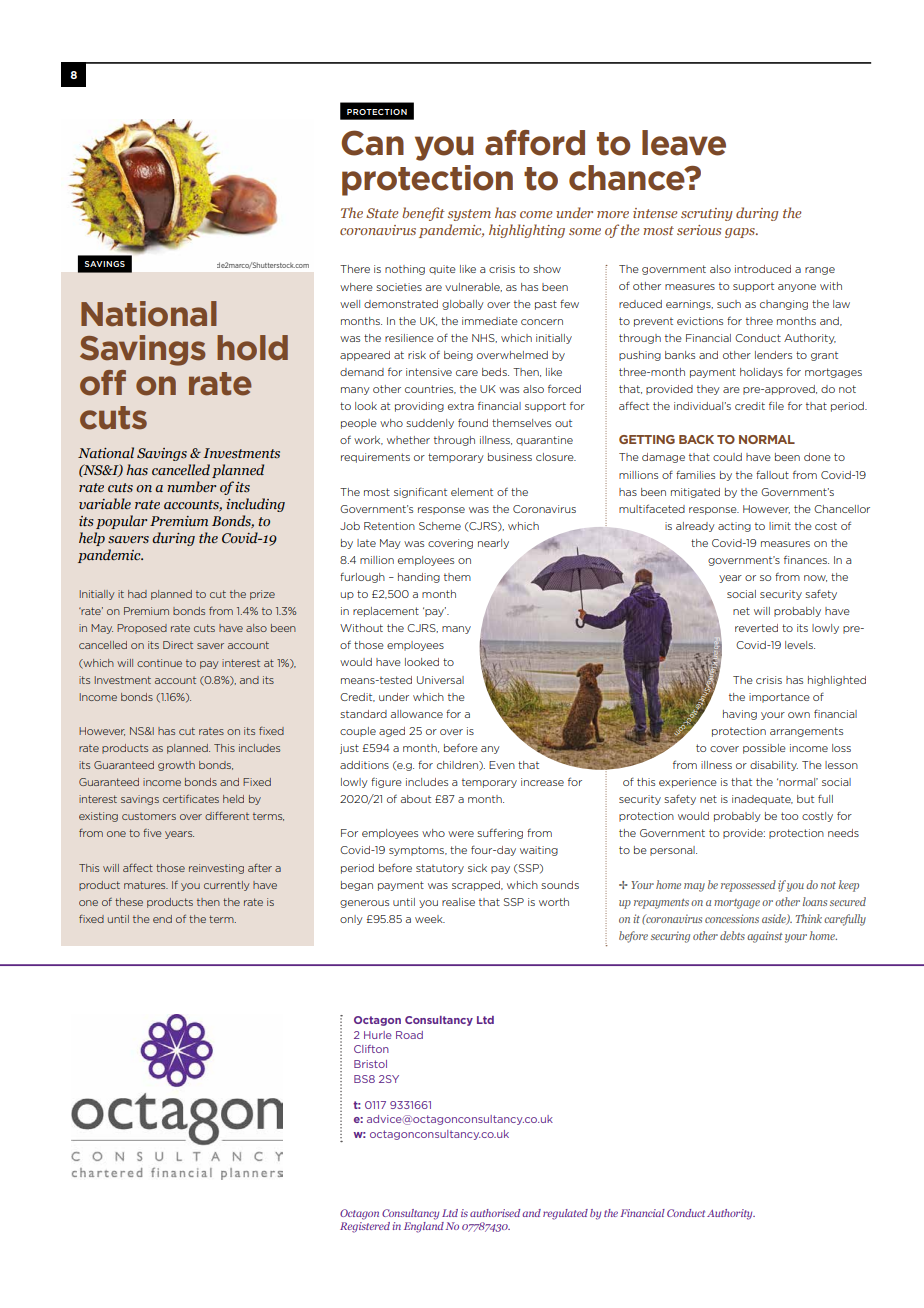  What do you see at coordinates (748, 886) in the image?
I see `repossessed` at bounding box center [748, 886].
